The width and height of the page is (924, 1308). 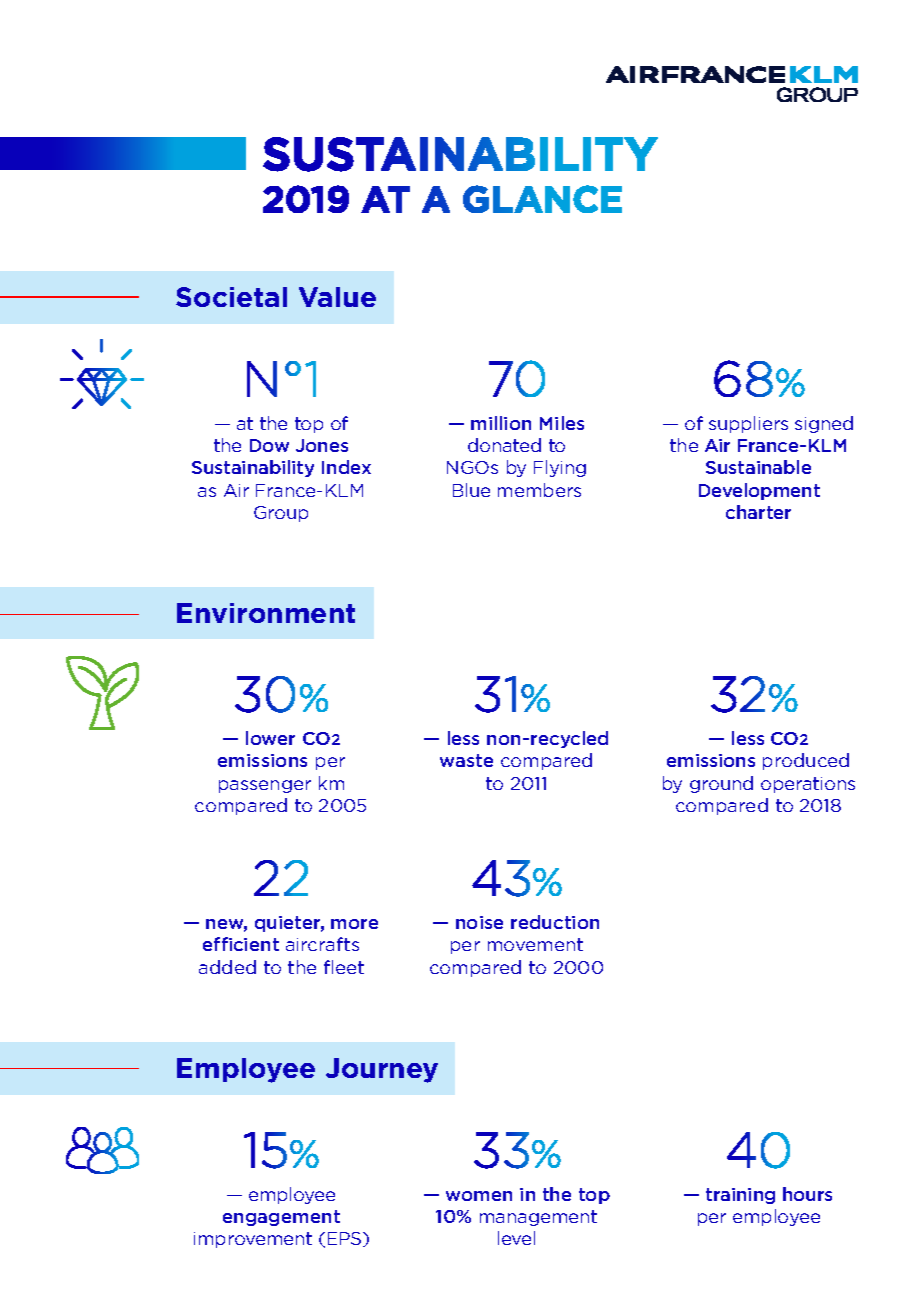 What do you see at coordinates (466, 760) in the page?
I see `waste` at bounding box center [466, 760].
